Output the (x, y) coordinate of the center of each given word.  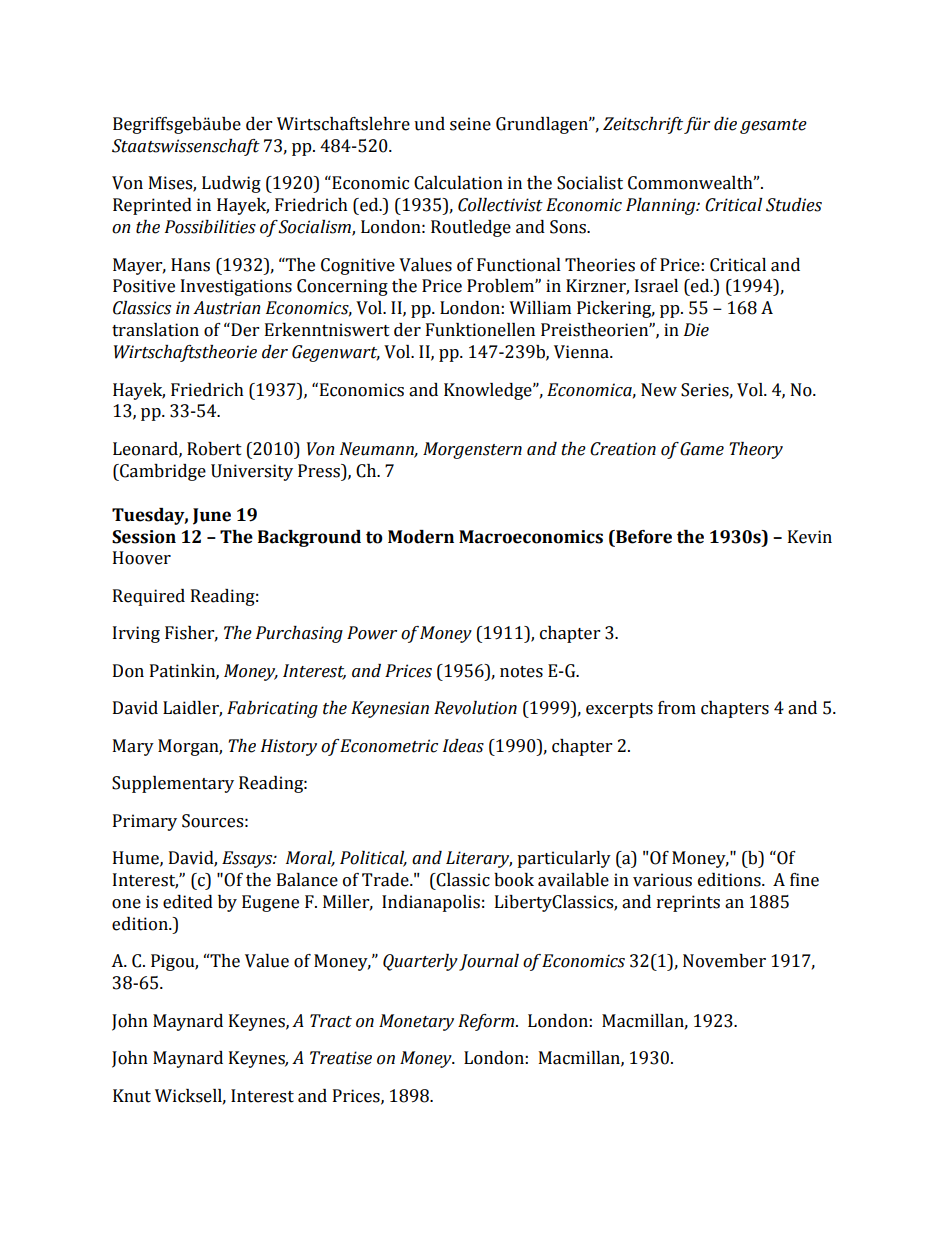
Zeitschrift (643, 125)
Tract (331, 1021)
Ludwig (231, 184)
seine (470, 124)
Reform (487, 1022)
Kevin (810, 537)
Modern (421, 537)
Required (149, 597)
